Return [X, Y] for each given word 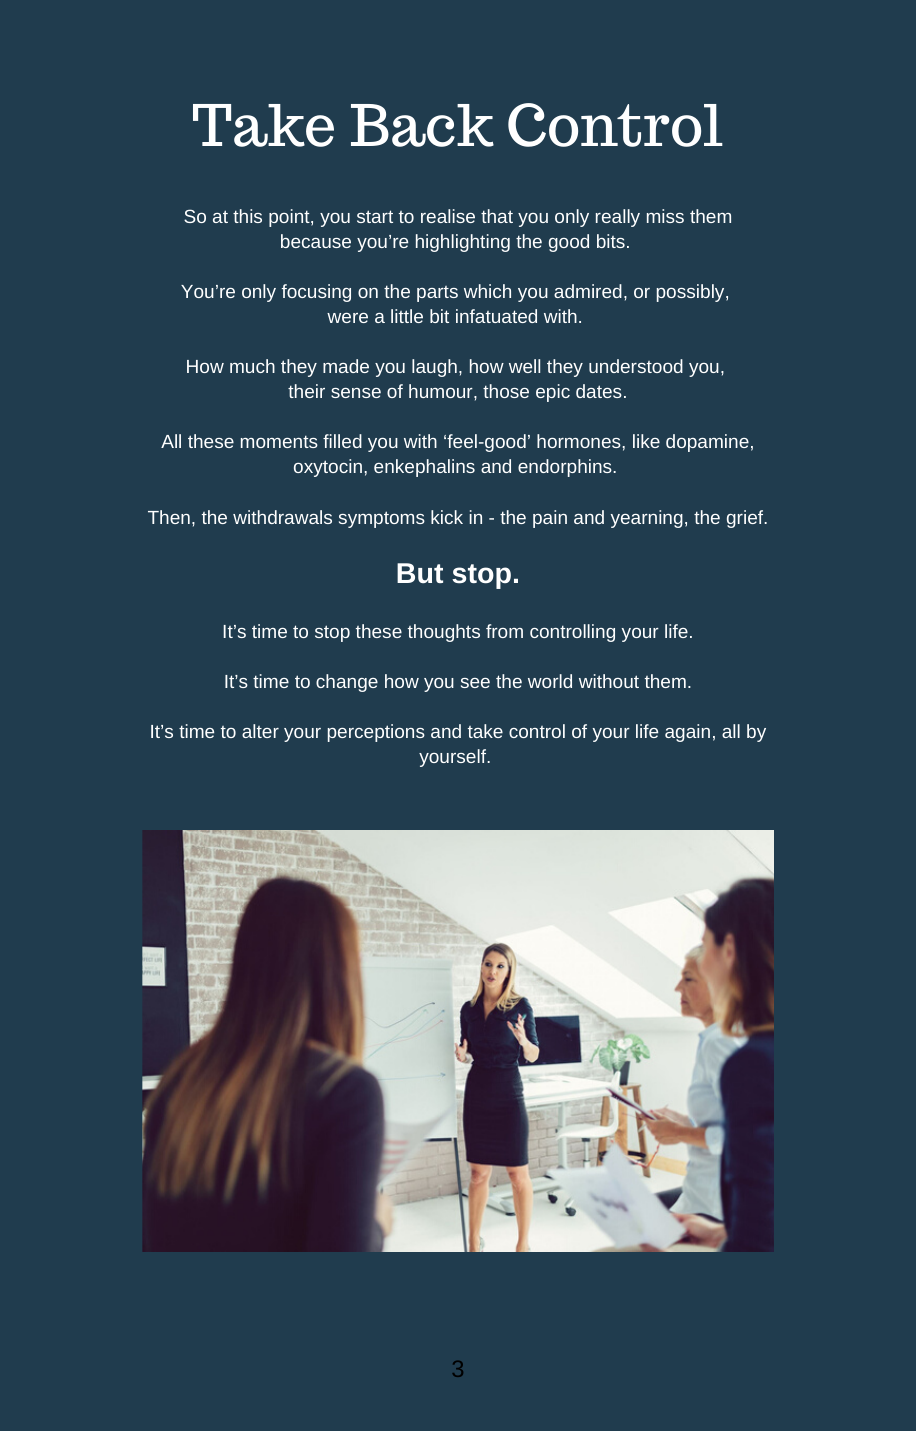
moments [279, 441]
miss [665, 216]
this [247, 216]
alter [260, 731]
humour [442, 391]
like [646, 441]
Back [422, 125]
